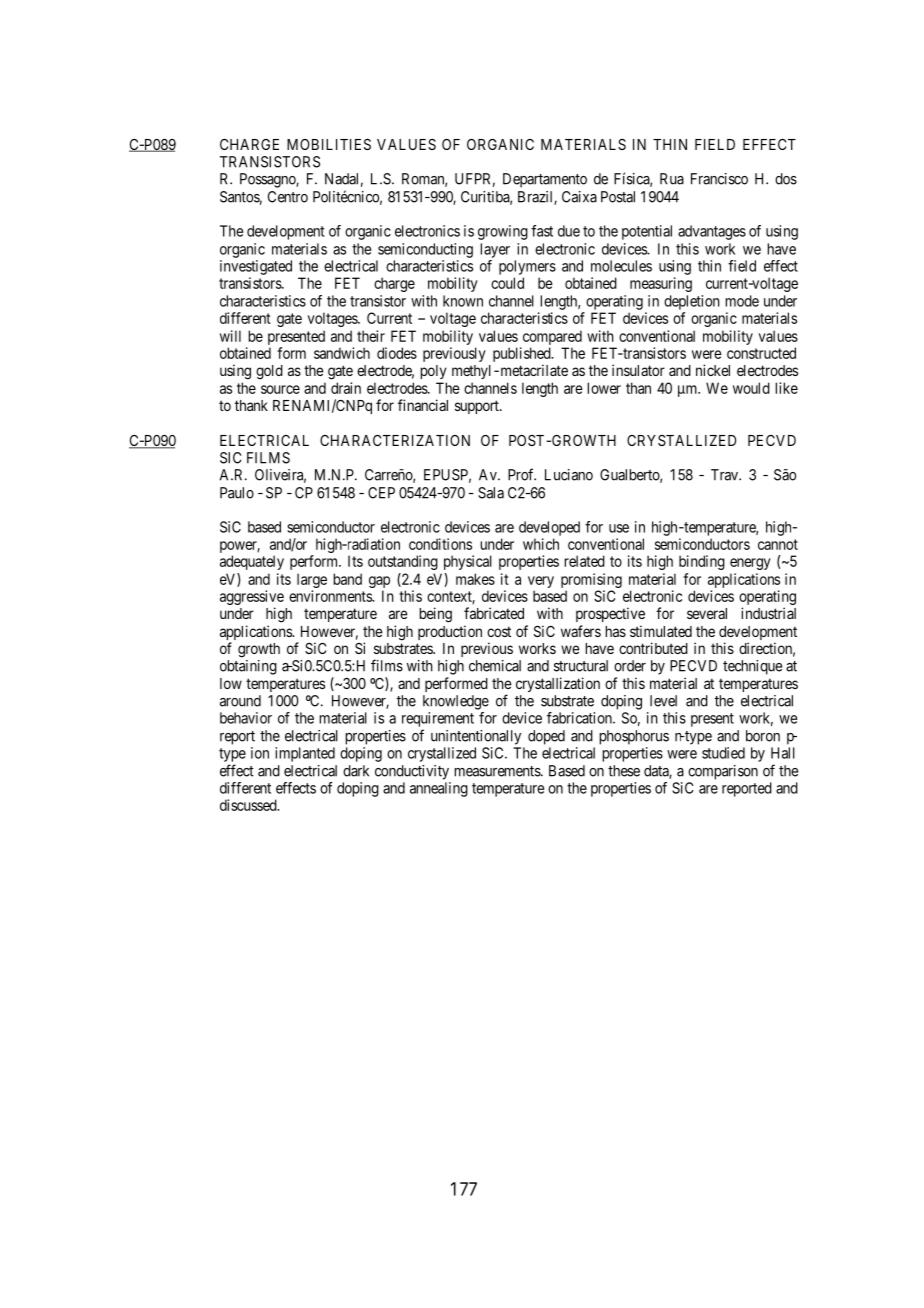 This screenshot has height=1308, width=924. I want to click on known, so click(463, 301).
